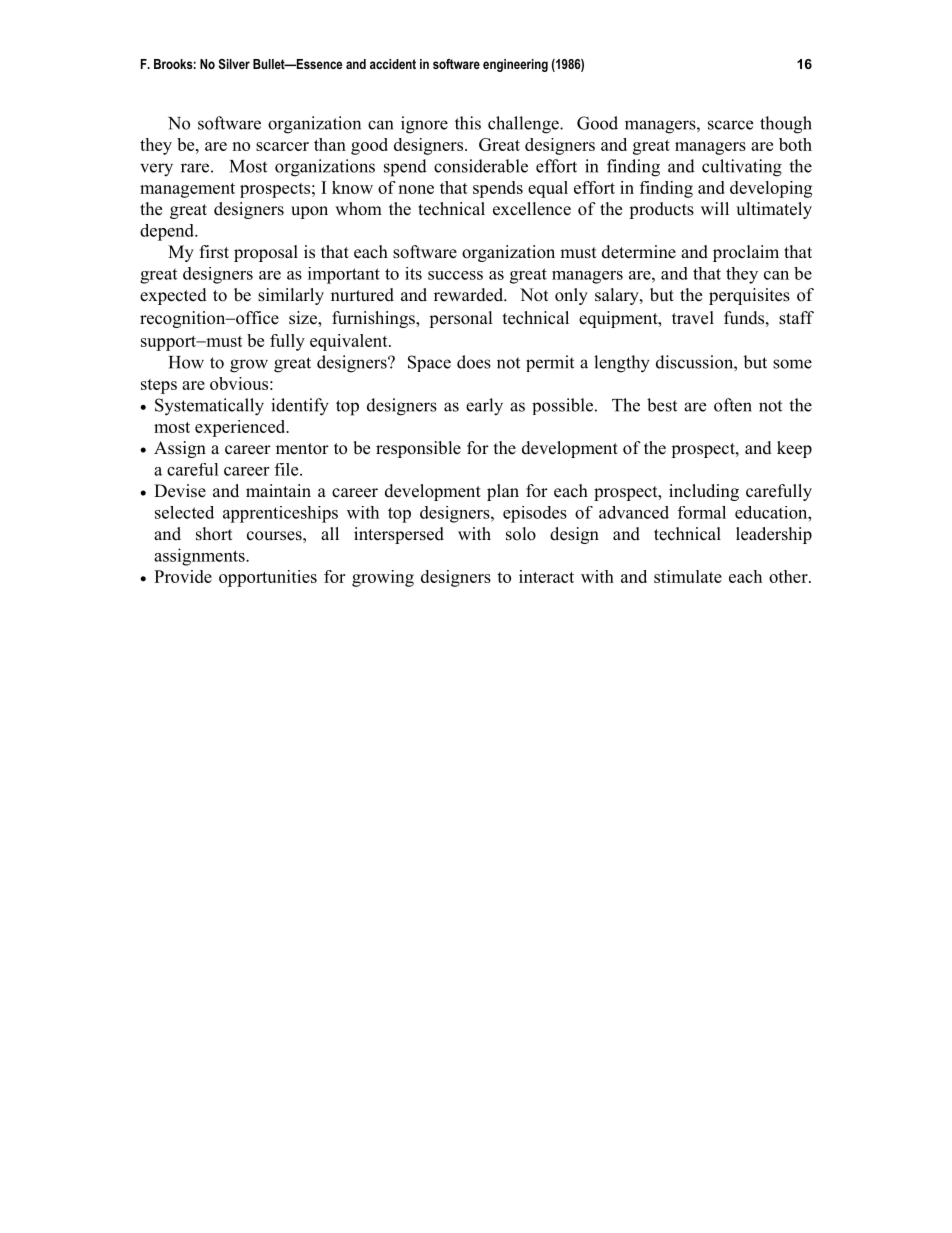 This screenshot has width=952, height=1233. What do you see at coordinates (733, 405) in the screenshot?
I see `often` at bounding box center [733, 405].
